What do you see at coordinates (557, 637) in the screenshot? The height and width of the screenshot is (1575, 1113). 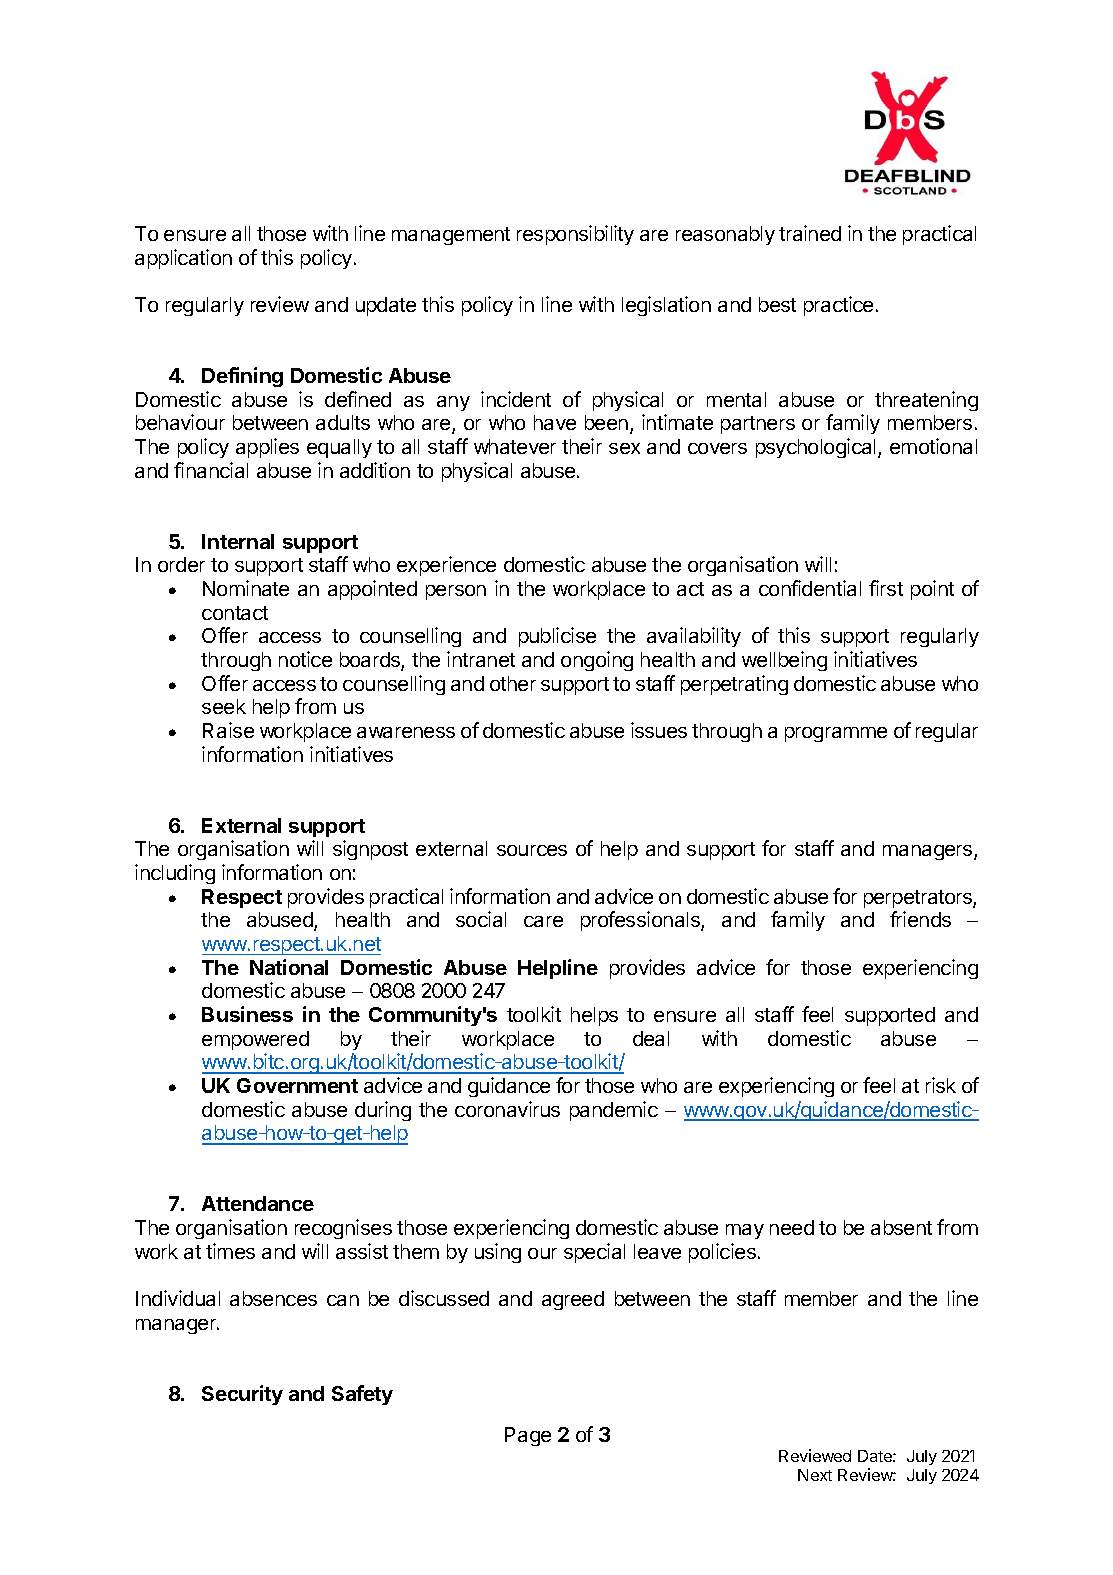 I see `publicise` at bounding box center [557, 637].
